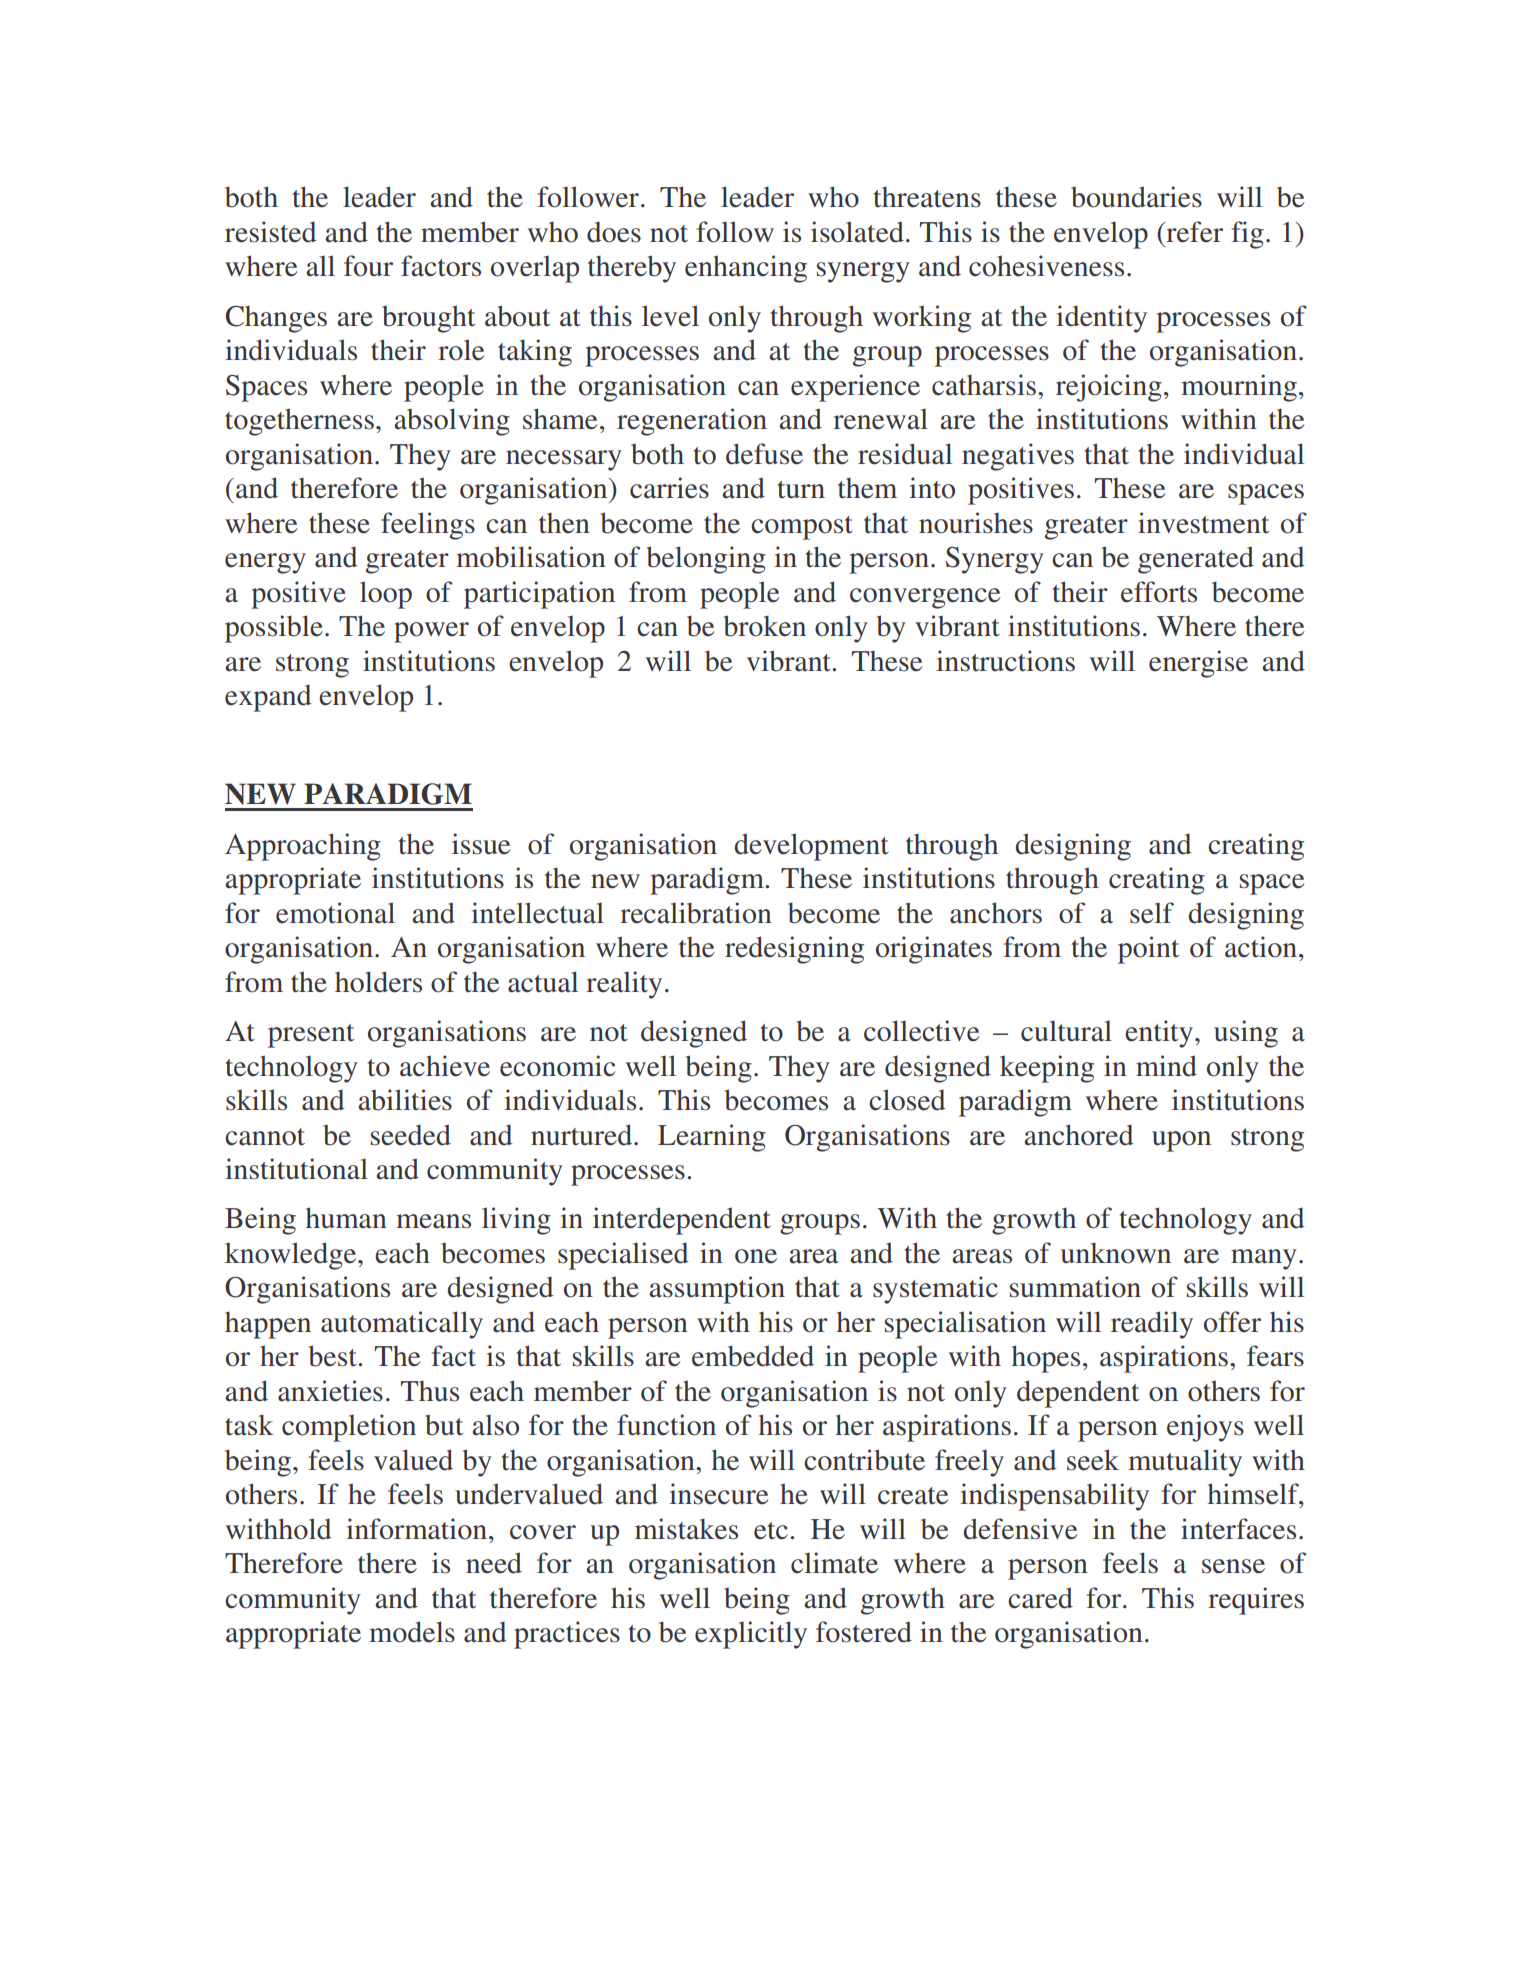  Describe the element at coordinates (1152, 1325) in the document. I see `readily` at that location.
